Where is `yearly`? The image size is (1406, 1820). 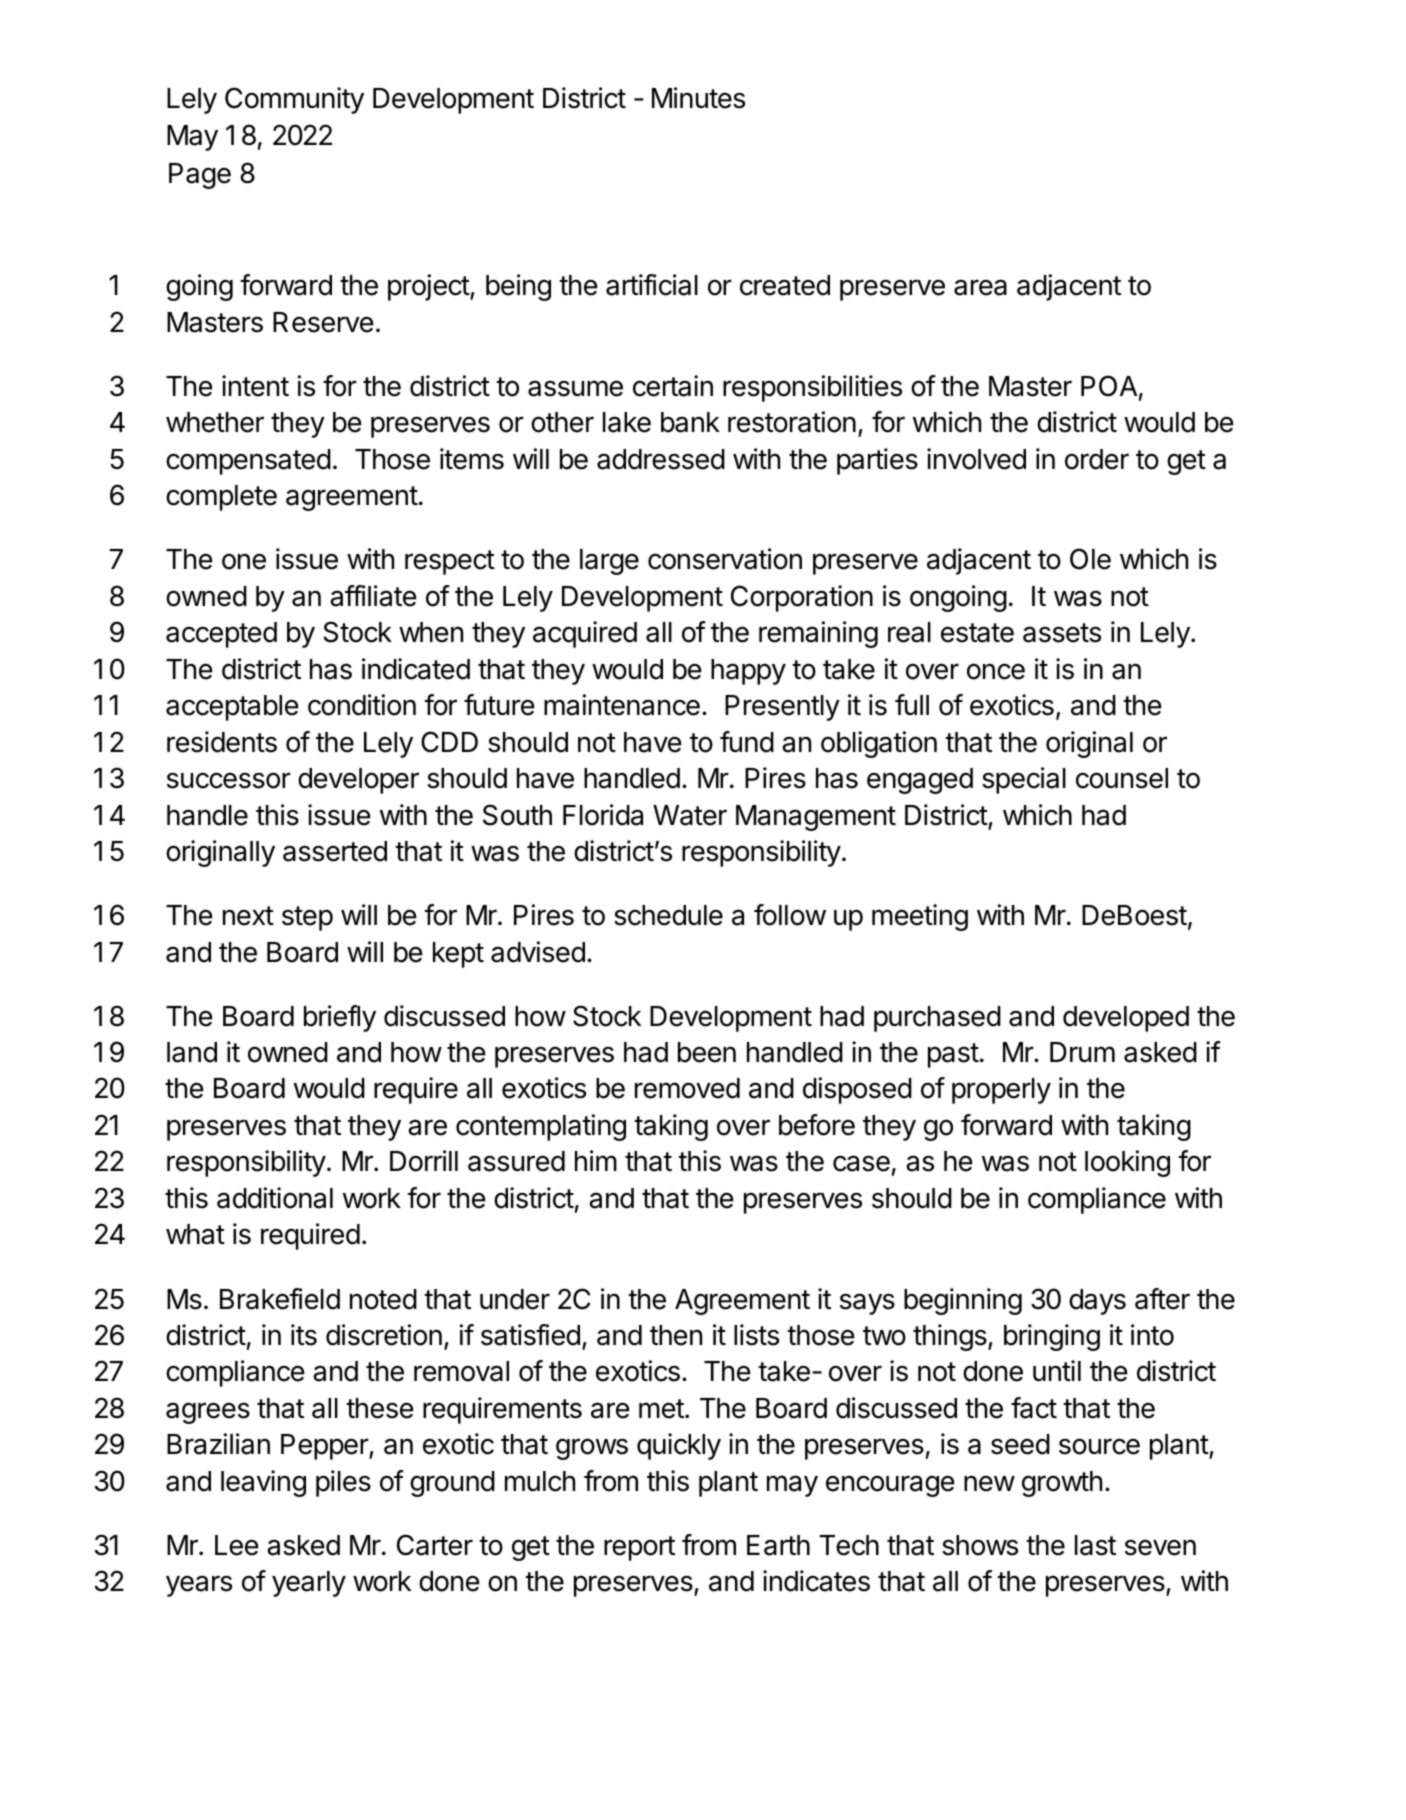 yearly is located at coordinates (309, 1584).
